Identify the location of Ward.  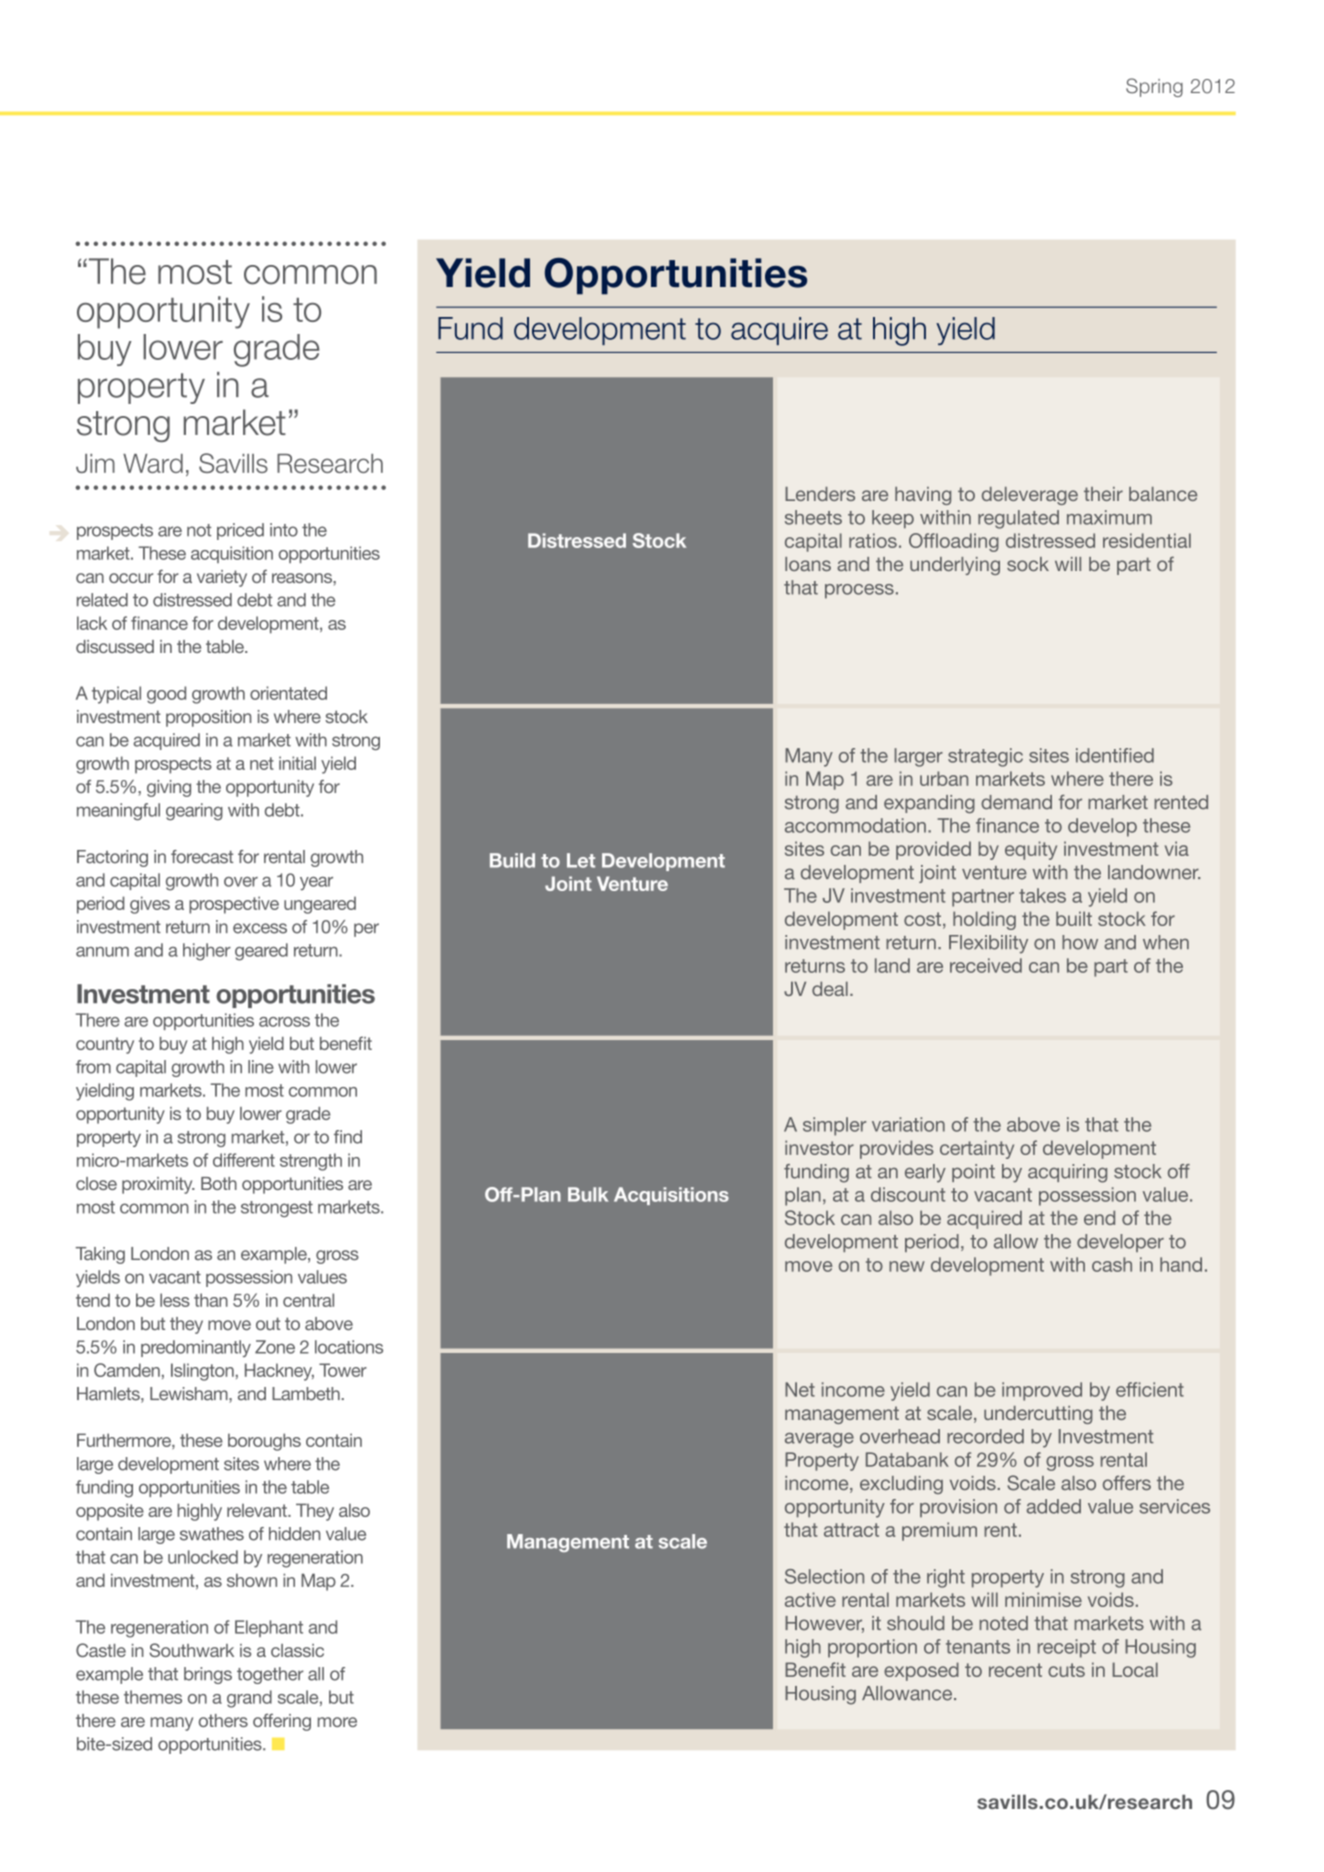
(153, 463).
